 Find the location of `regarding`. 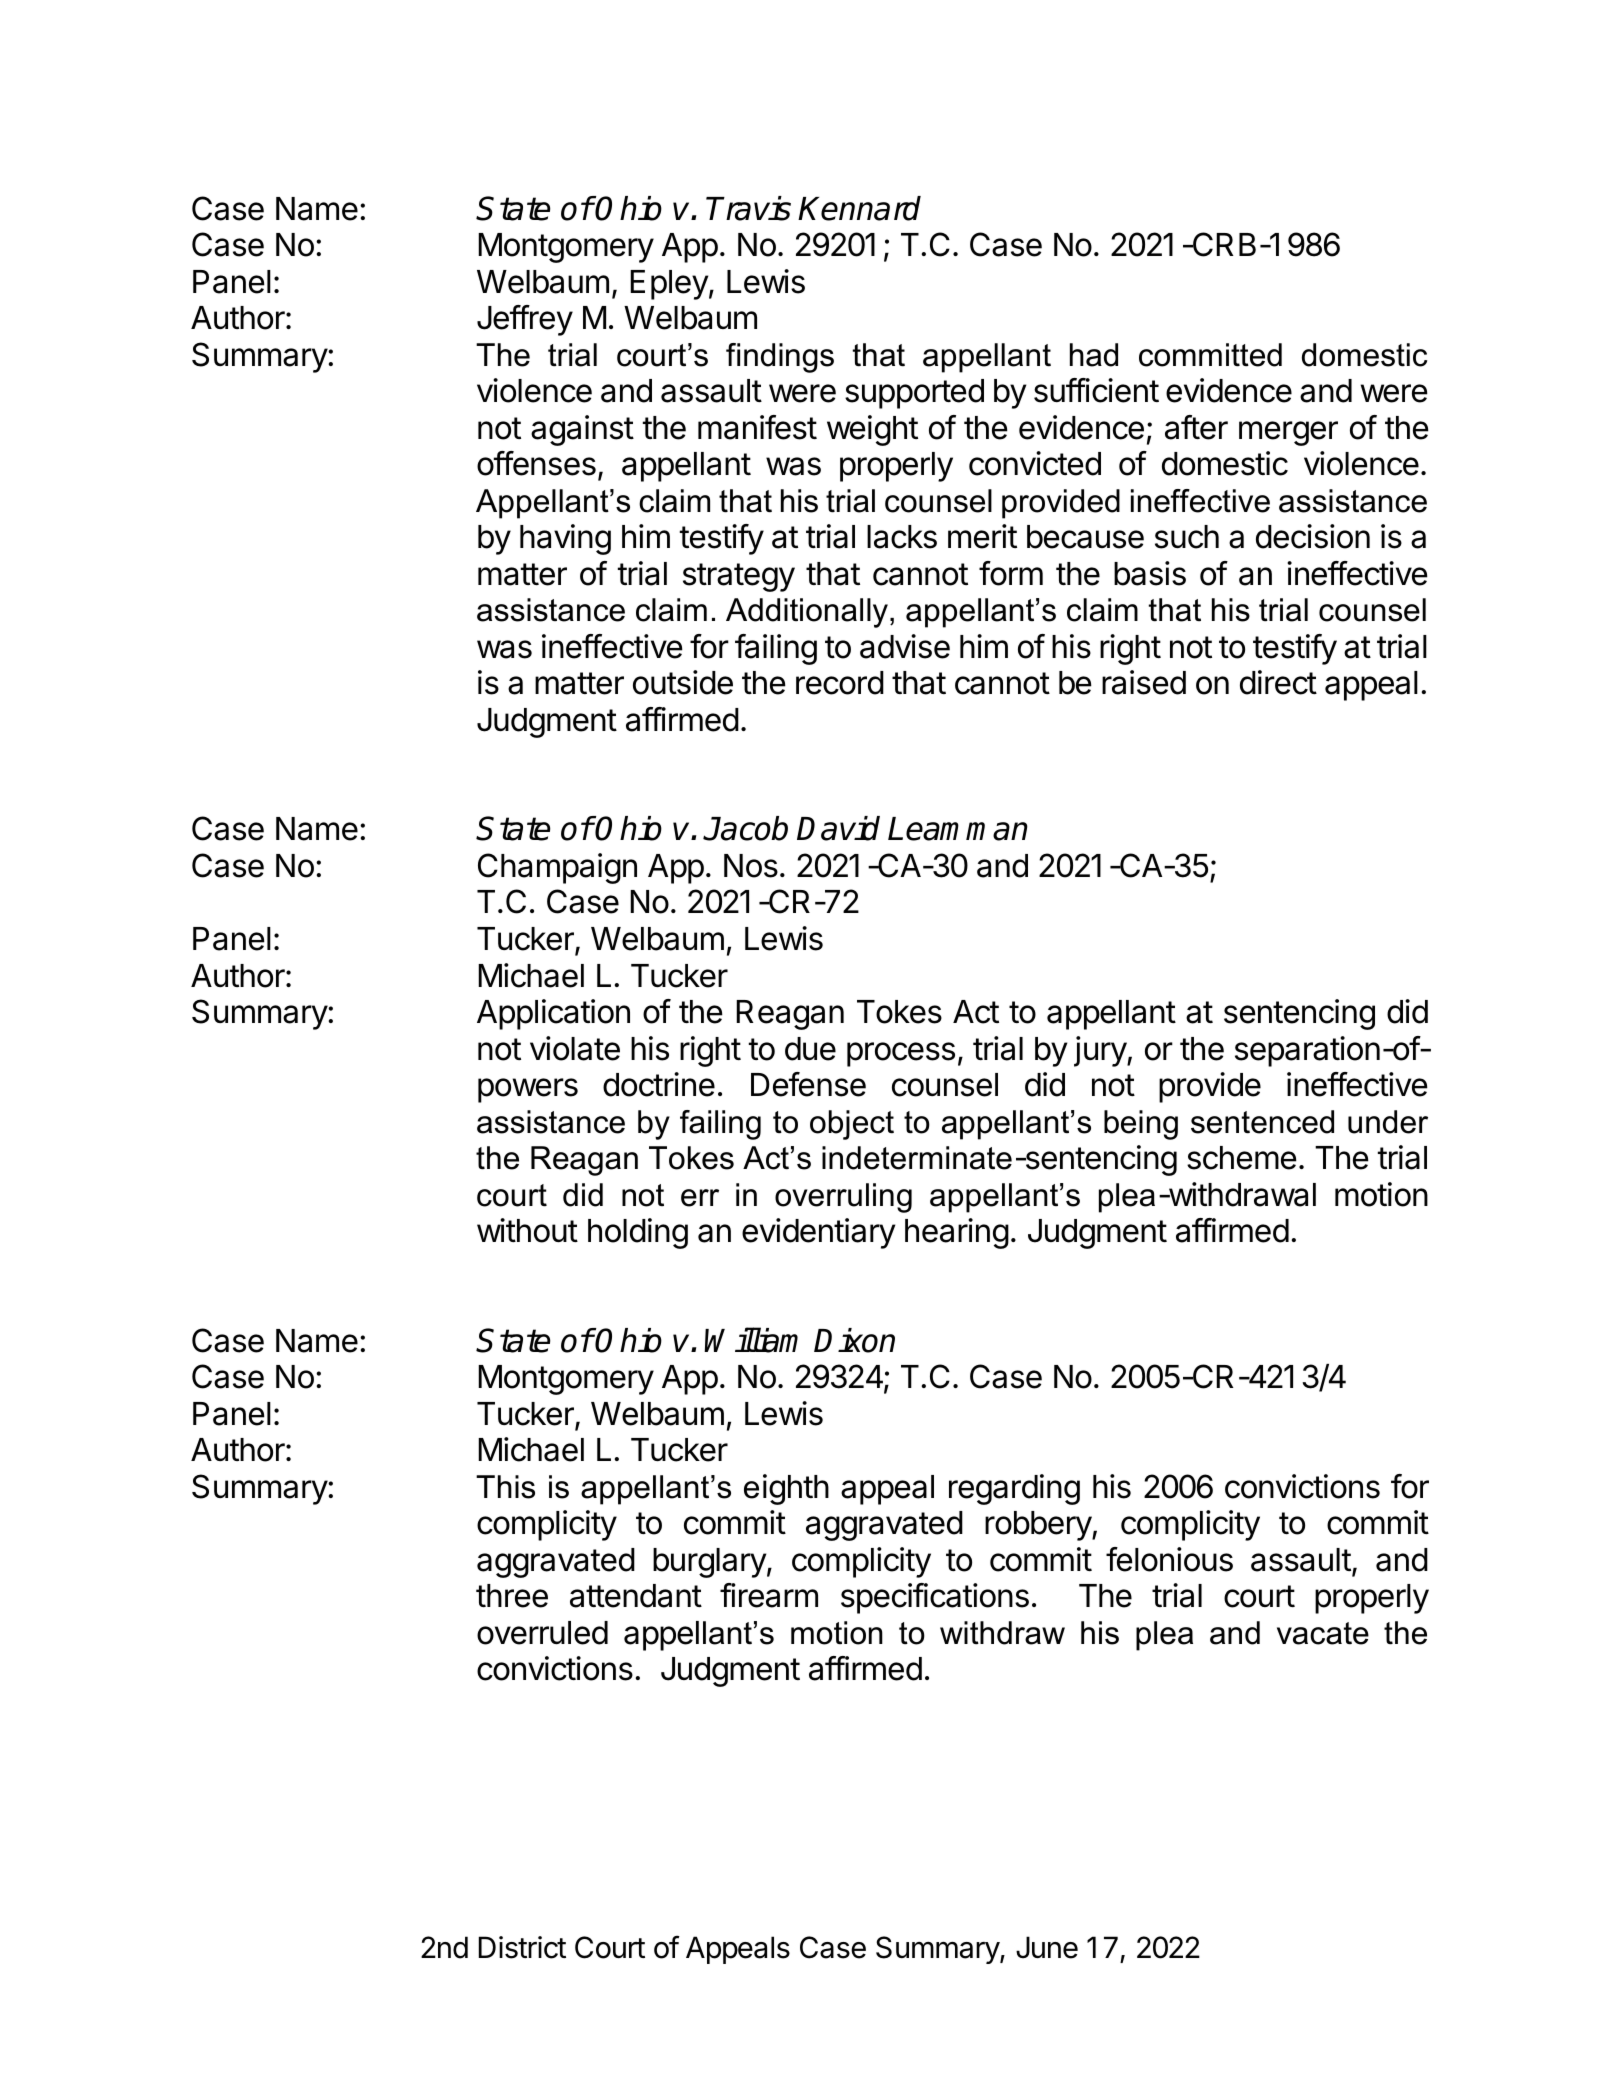

regarding is located at coordinates (1014, 1489).
